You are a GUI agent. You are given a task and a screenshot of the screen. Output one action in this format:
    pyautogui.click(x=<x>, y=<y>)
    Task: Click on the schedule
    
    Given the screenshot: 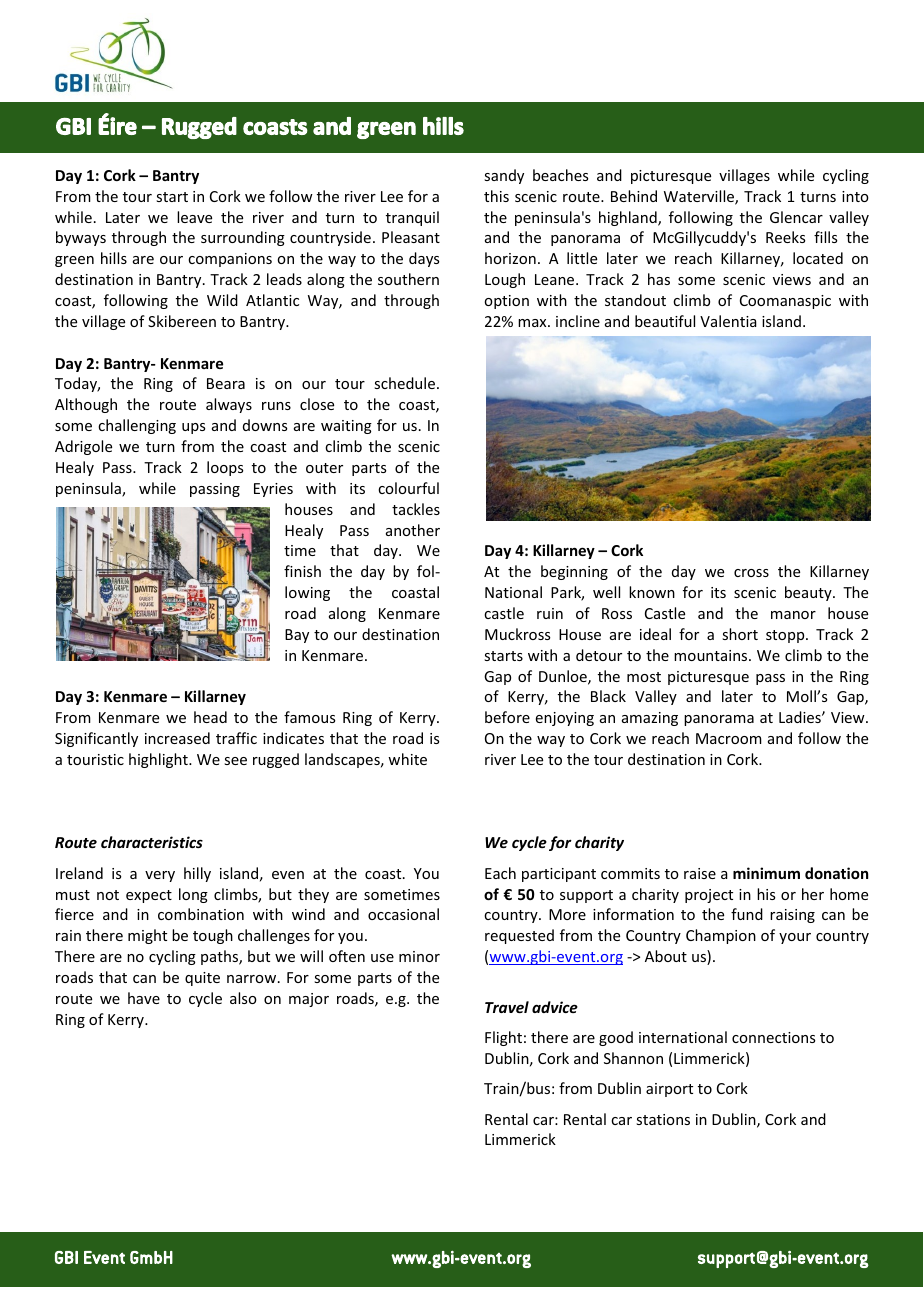 What is the action you would take?
    pyautogui.click(x=406, y=383)
